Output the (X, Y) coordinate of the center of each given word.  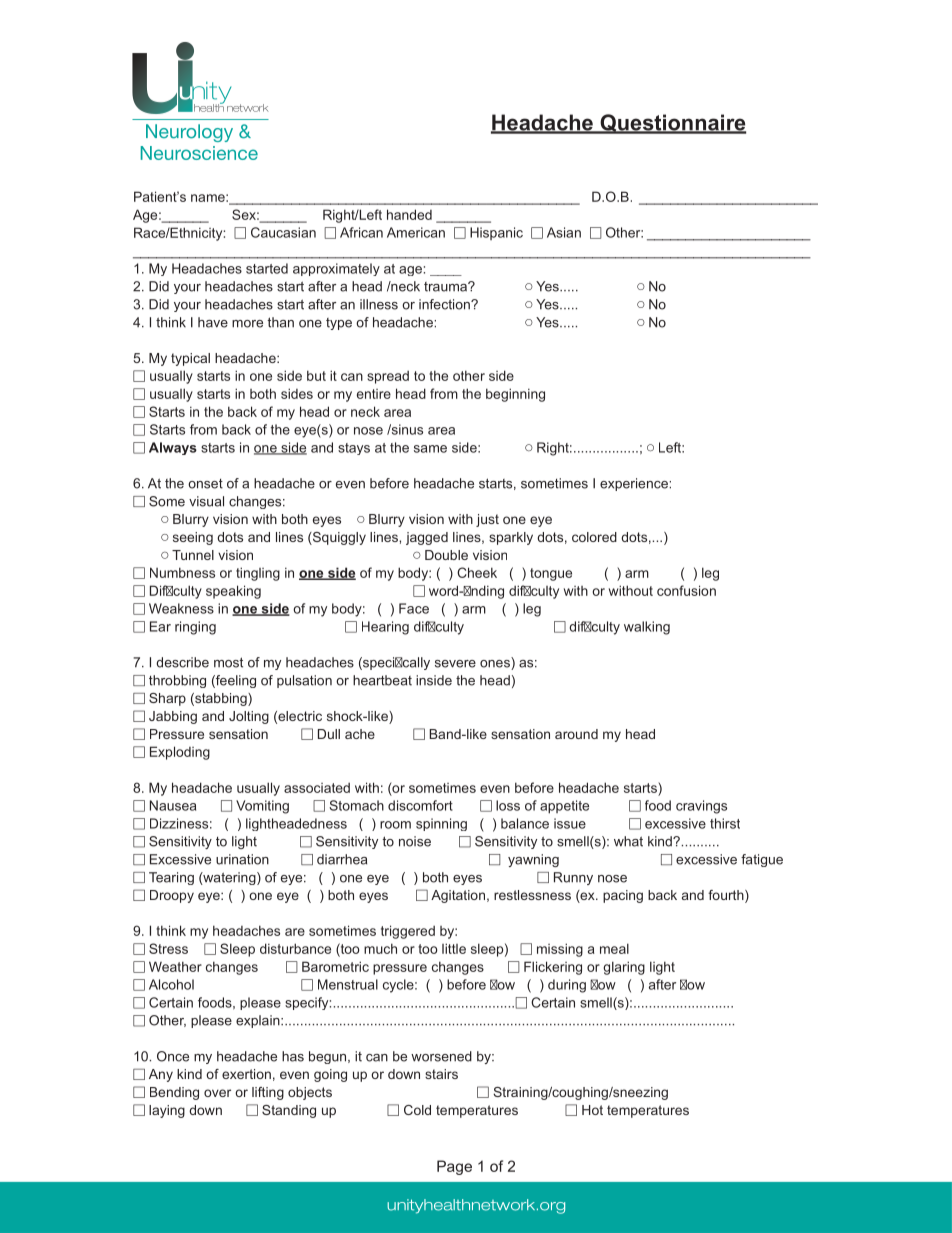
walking (647, 628)
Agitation (458, 896)
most (228, 662)
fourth (727, 896)
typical (190, 359)
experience (635, 484)
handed (409, 214)
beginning (515, 395)
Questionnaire (672, 124)
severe (455, 664)
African (361, 232)
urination (242, 859)
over (217, 1093)
